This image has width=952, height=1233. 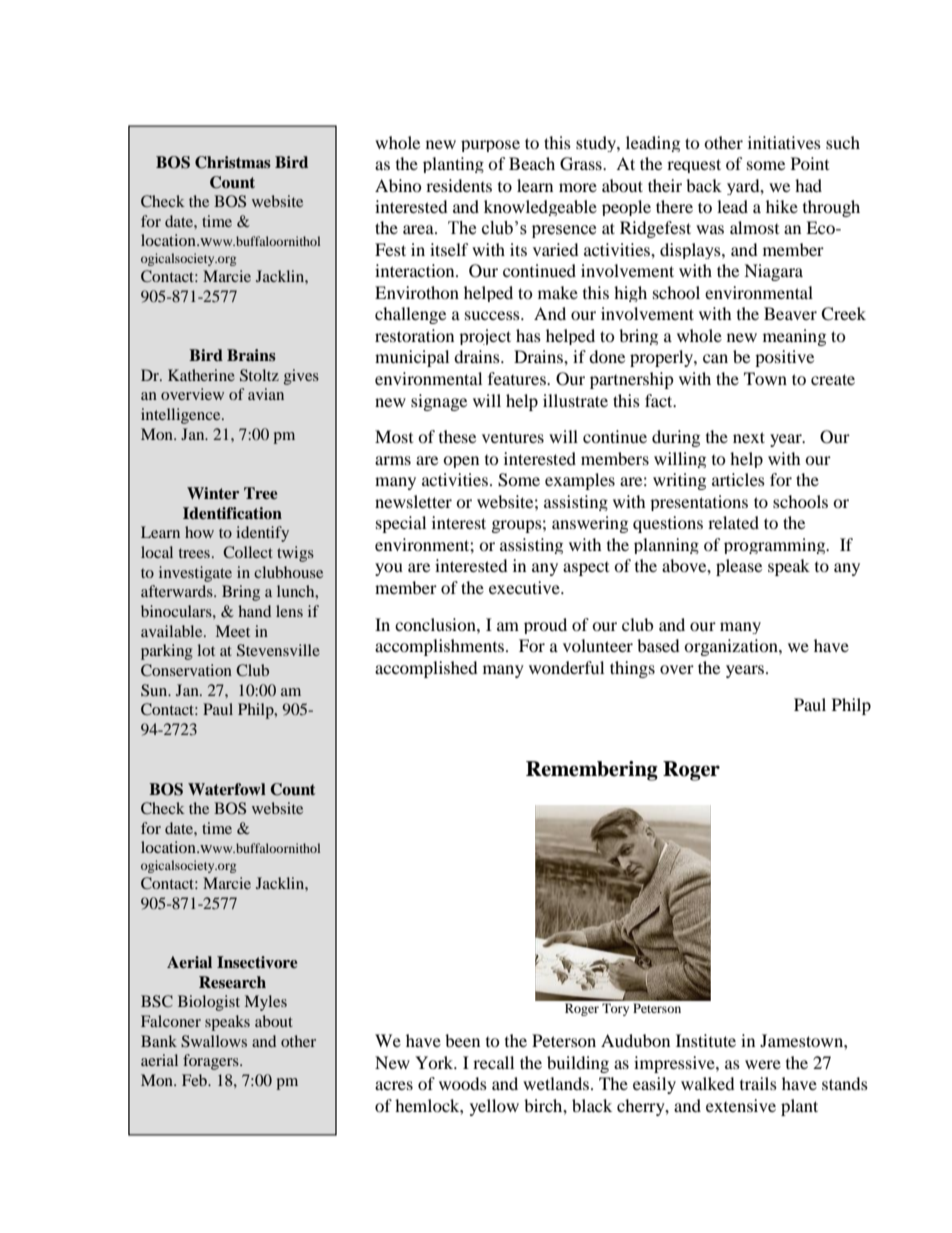 What do you see at coordinates (233, 162) in the image?
I see `Christmas` at bounding box center [233, 162].
